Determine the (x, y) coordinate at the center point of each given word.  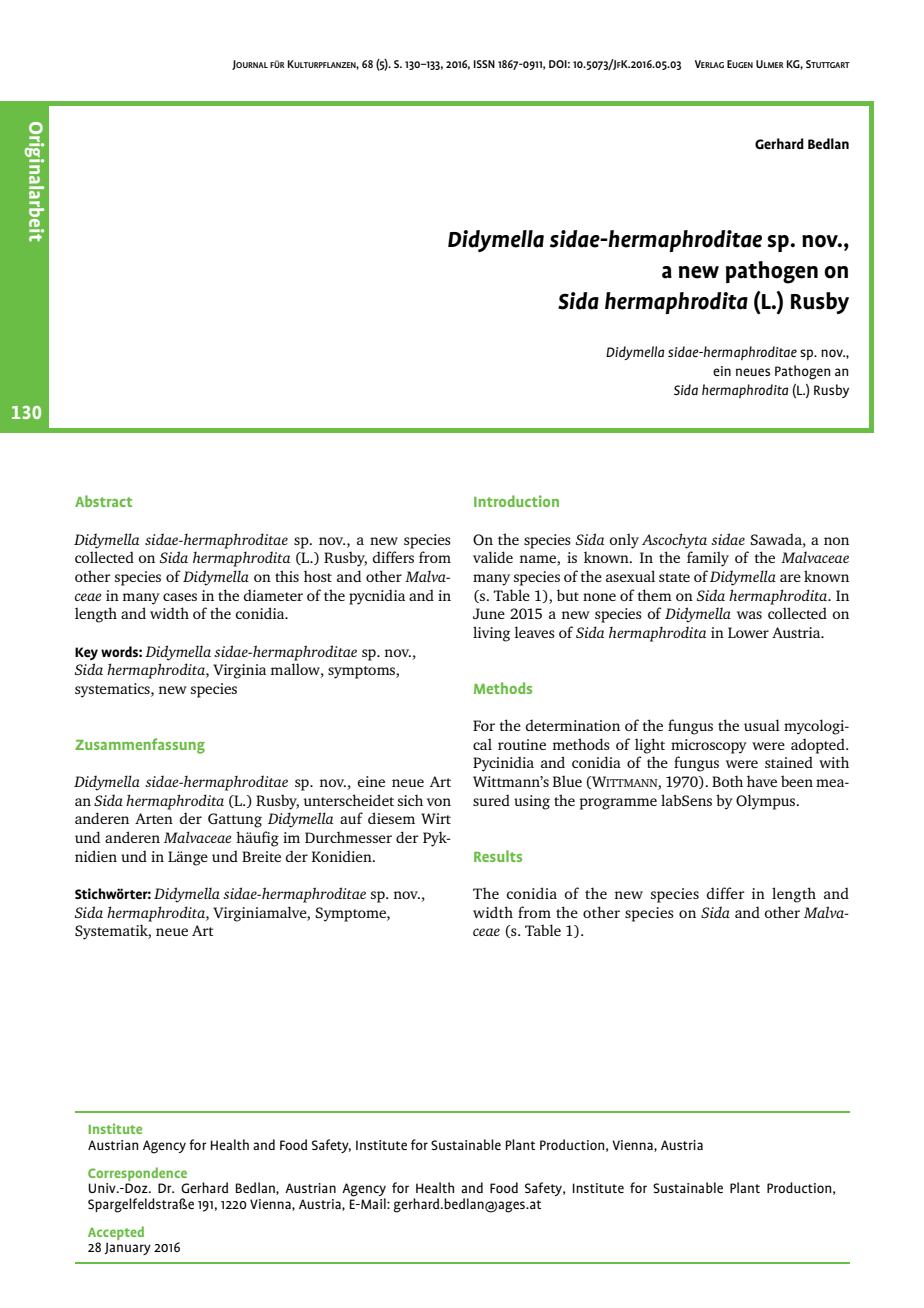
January (128, 1248)
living (491, 634)
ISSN (484, 64)
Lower (748, 632)
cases (180, 597)
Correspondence (137, 1174)
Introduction (516, 501)
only (624, 541)
